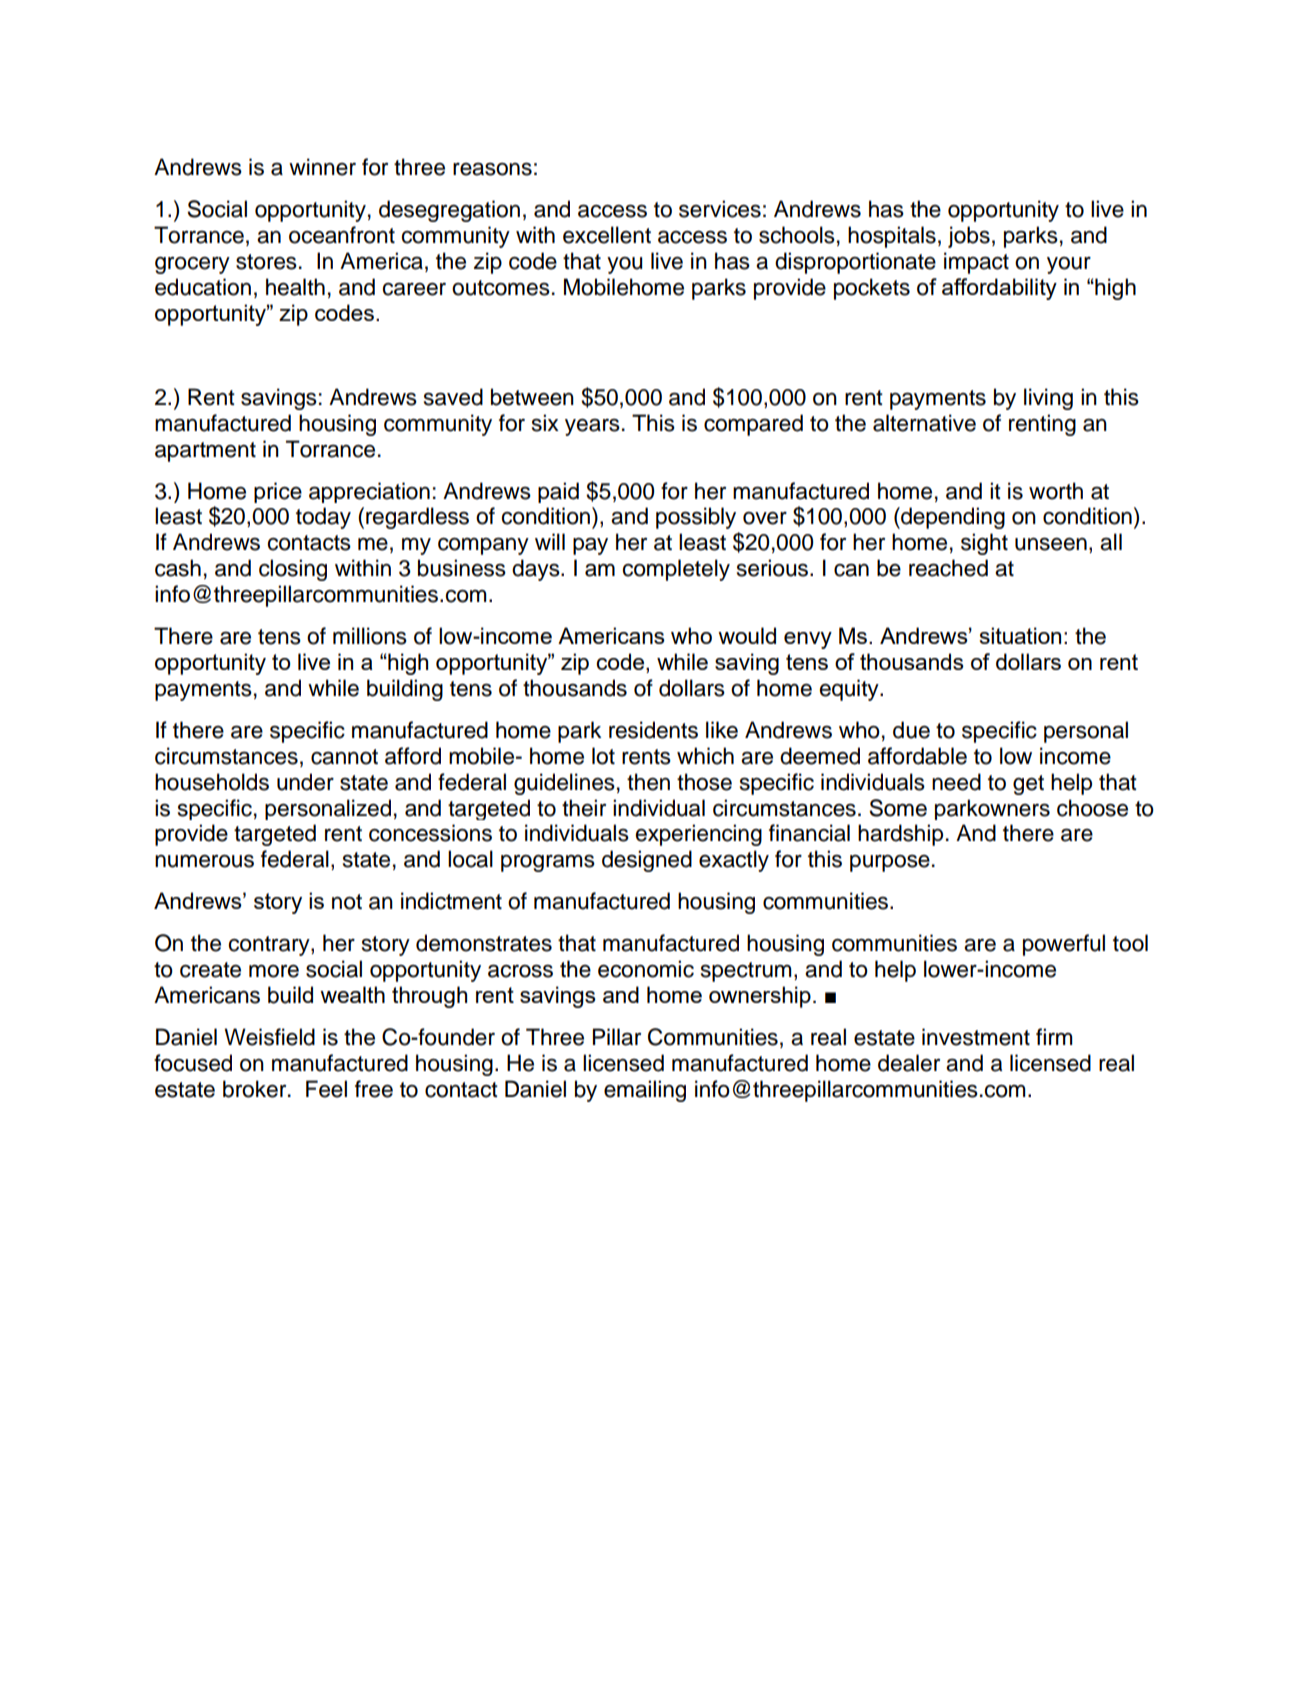 This image has height=1698, width=1312. What do you see at coordinates (645, 1091) in the image?
I see `emailing` at bounding box center [645, 1091].
